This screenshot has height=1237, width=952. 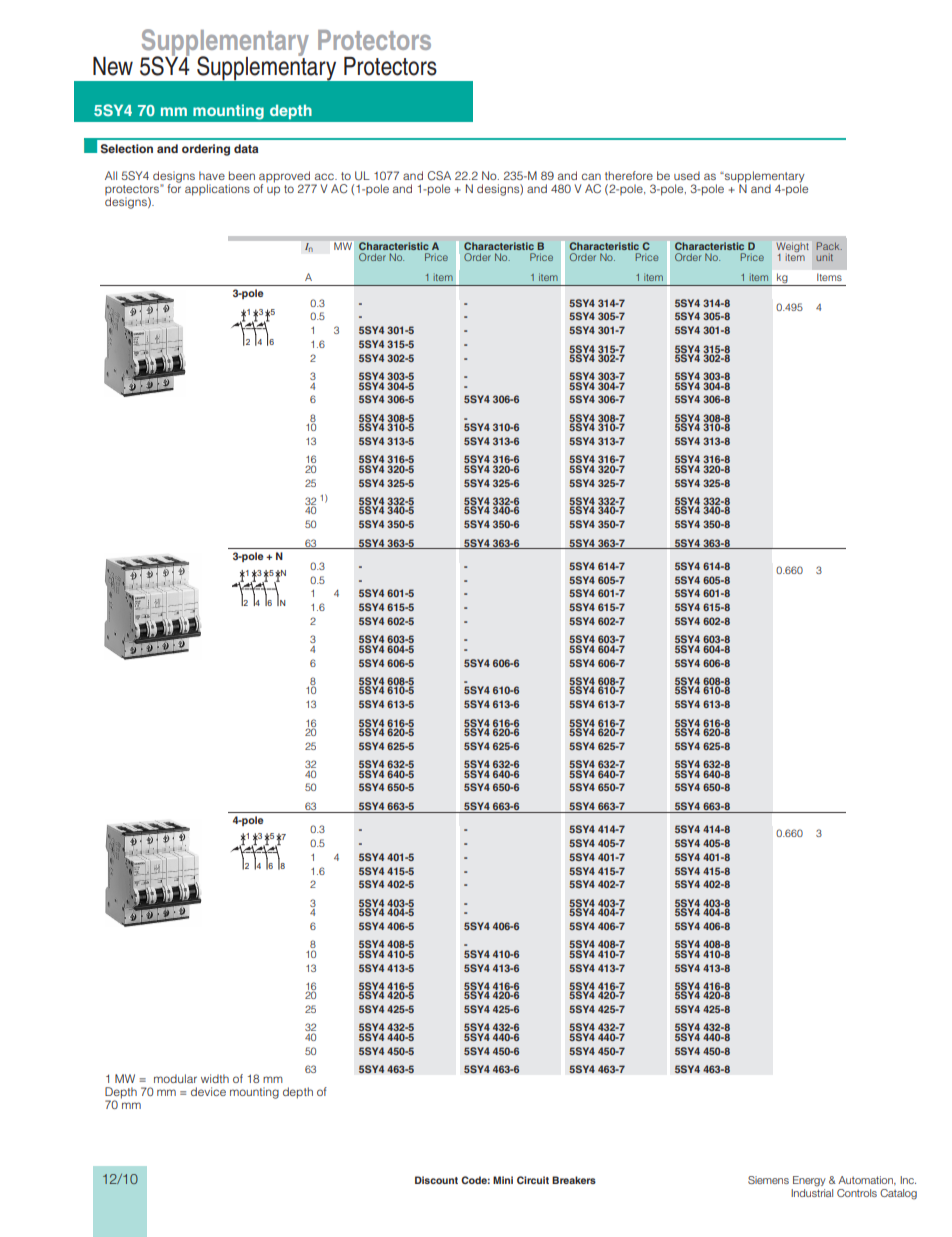 I want to click on data, so click(x=246, y=148).
